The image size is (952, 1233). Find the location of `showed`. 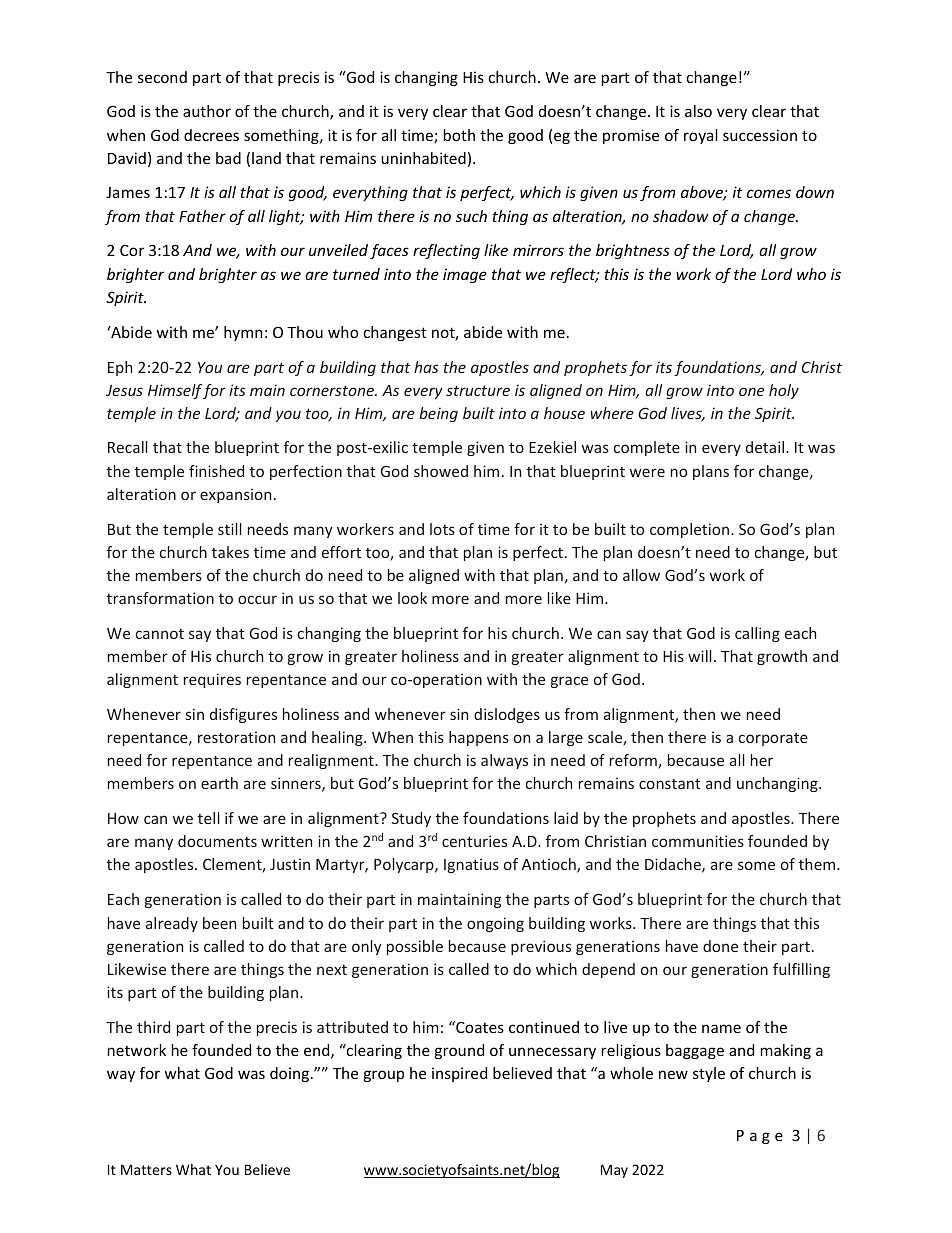

showed is located at coordinates (441, 471).
